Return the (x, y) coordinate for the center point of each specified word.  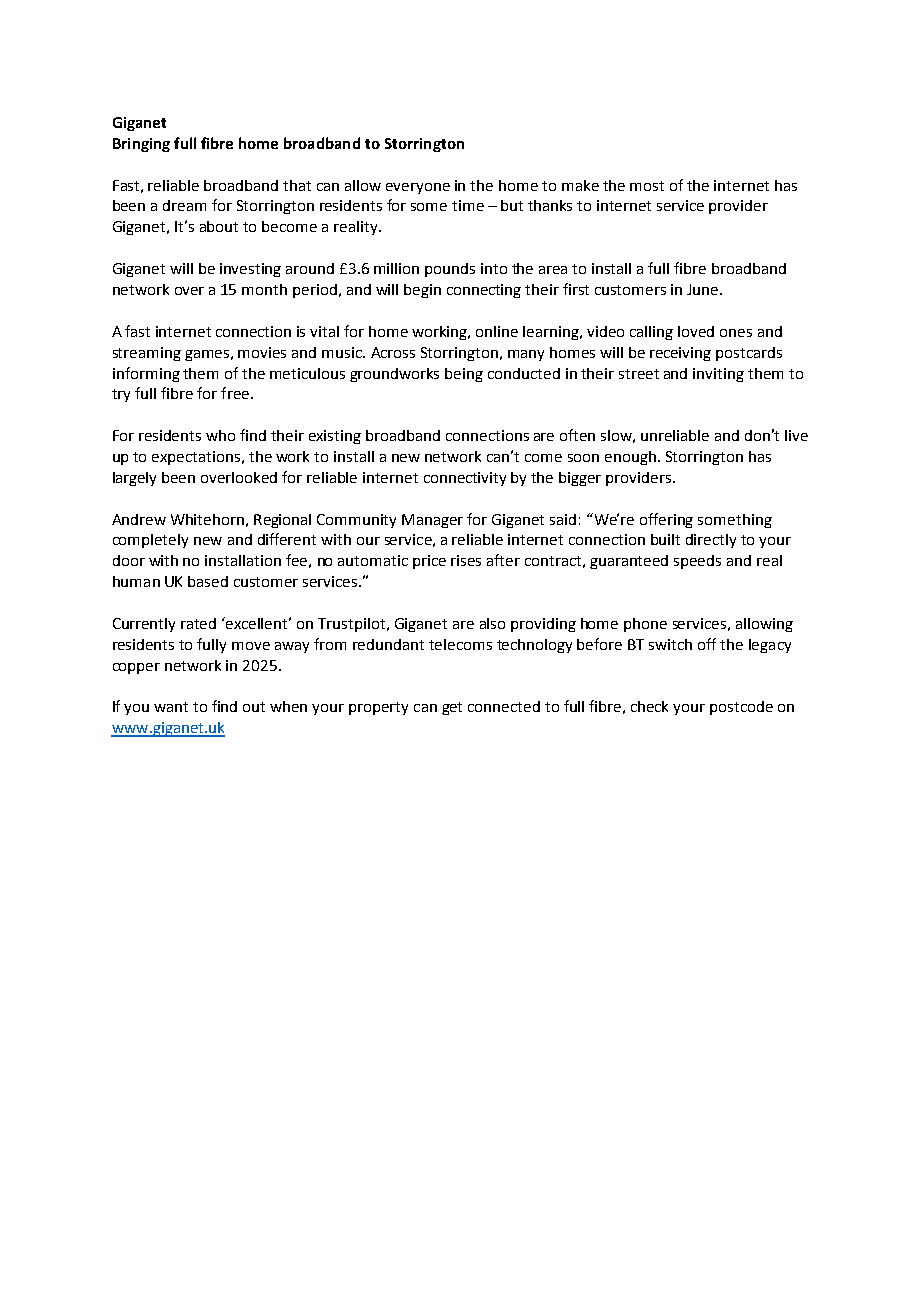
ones (736, 333)
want (171, 707)
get (452, 708)
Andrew (139, 519)
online (497, 331)
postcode (741, 708)
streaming (147, 354)
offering (666, 520)
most (647, 186)
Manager (432, 521)
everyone (418, 188)
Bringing (141, 145)
